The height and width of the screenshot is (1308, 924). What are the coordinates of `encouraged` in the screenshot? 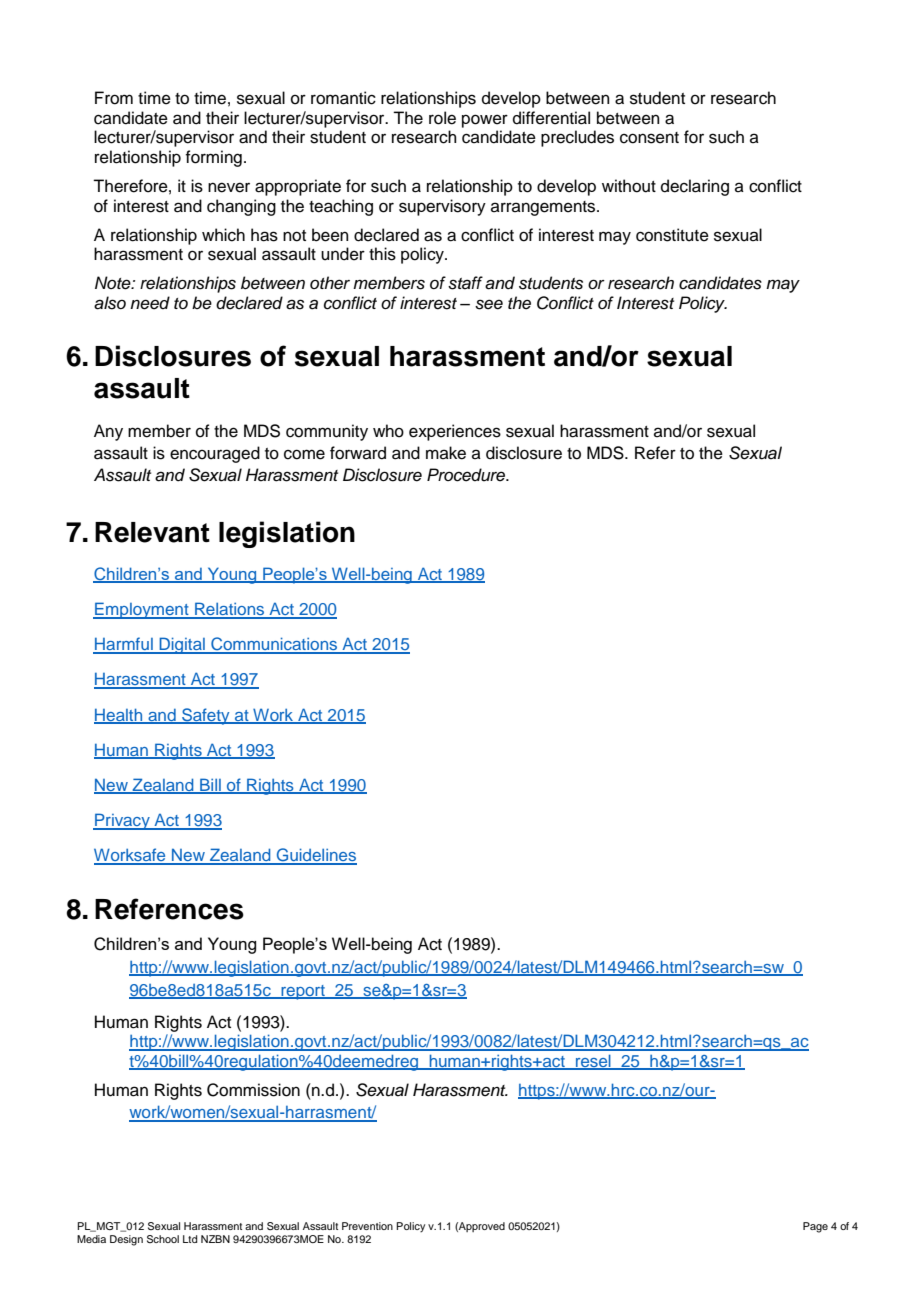 It's located at (215, 454).
